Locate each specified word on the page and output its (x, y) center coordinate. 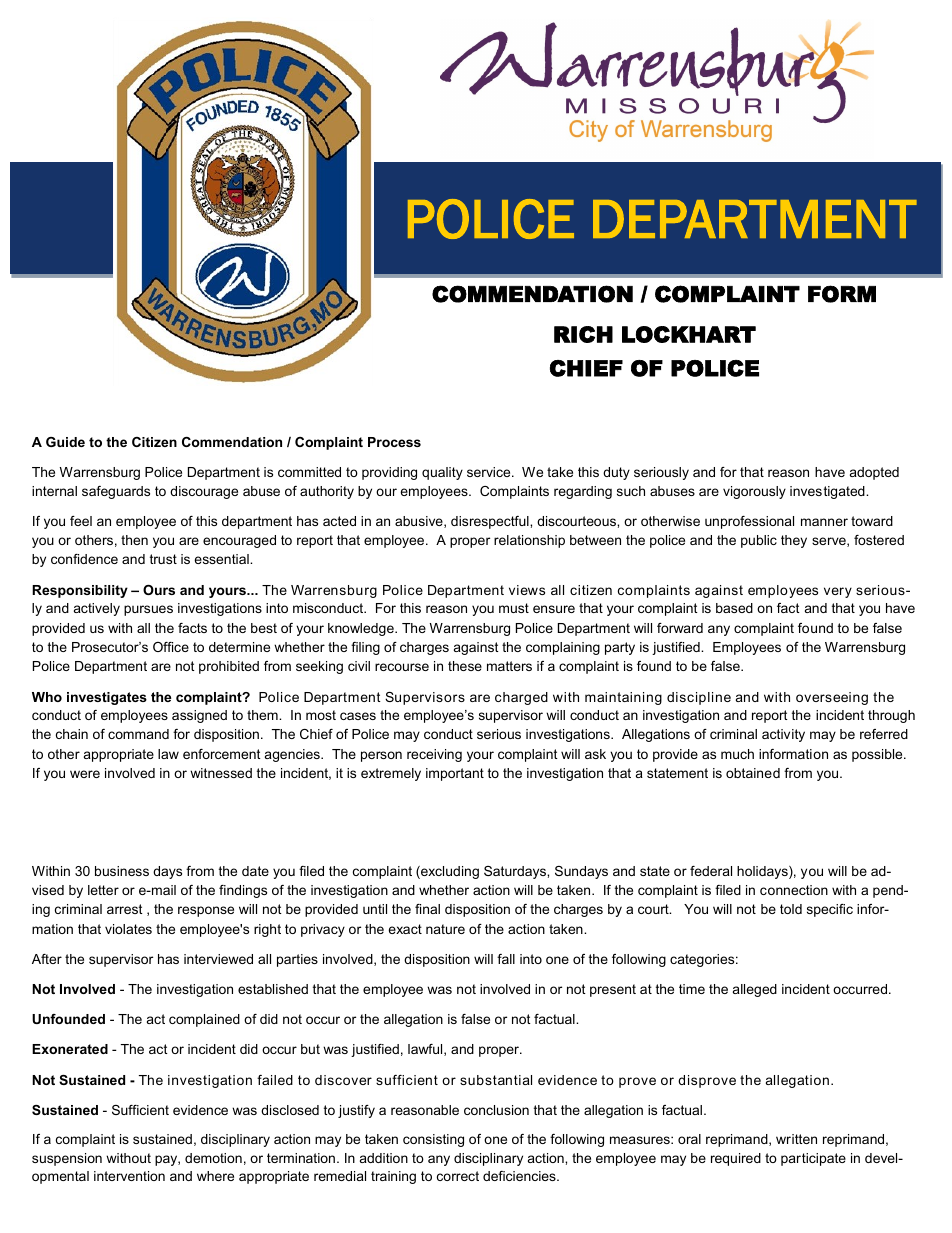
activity (783, 735)
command (138, 734)
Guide (65, 442)
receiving (434, 755)
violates (128, 929)
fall (506, 959)
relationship (529, 541)
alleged (755, 990)
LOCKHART (689, 334)
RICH (583, 334)
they (794, 541)
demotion (213, 1158)
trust (163, 559)
